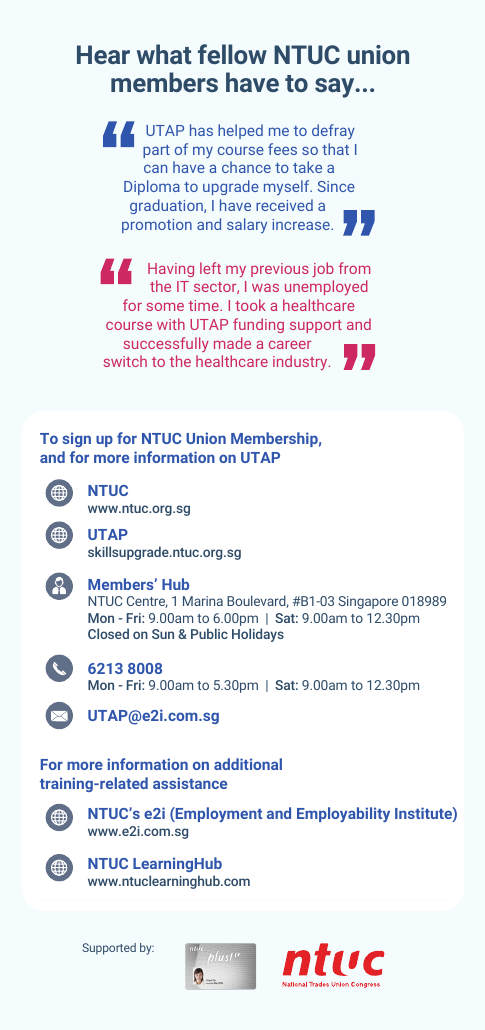 The height and width of the page is (1030, 485). I want to click on additional, so click(248, 764).
